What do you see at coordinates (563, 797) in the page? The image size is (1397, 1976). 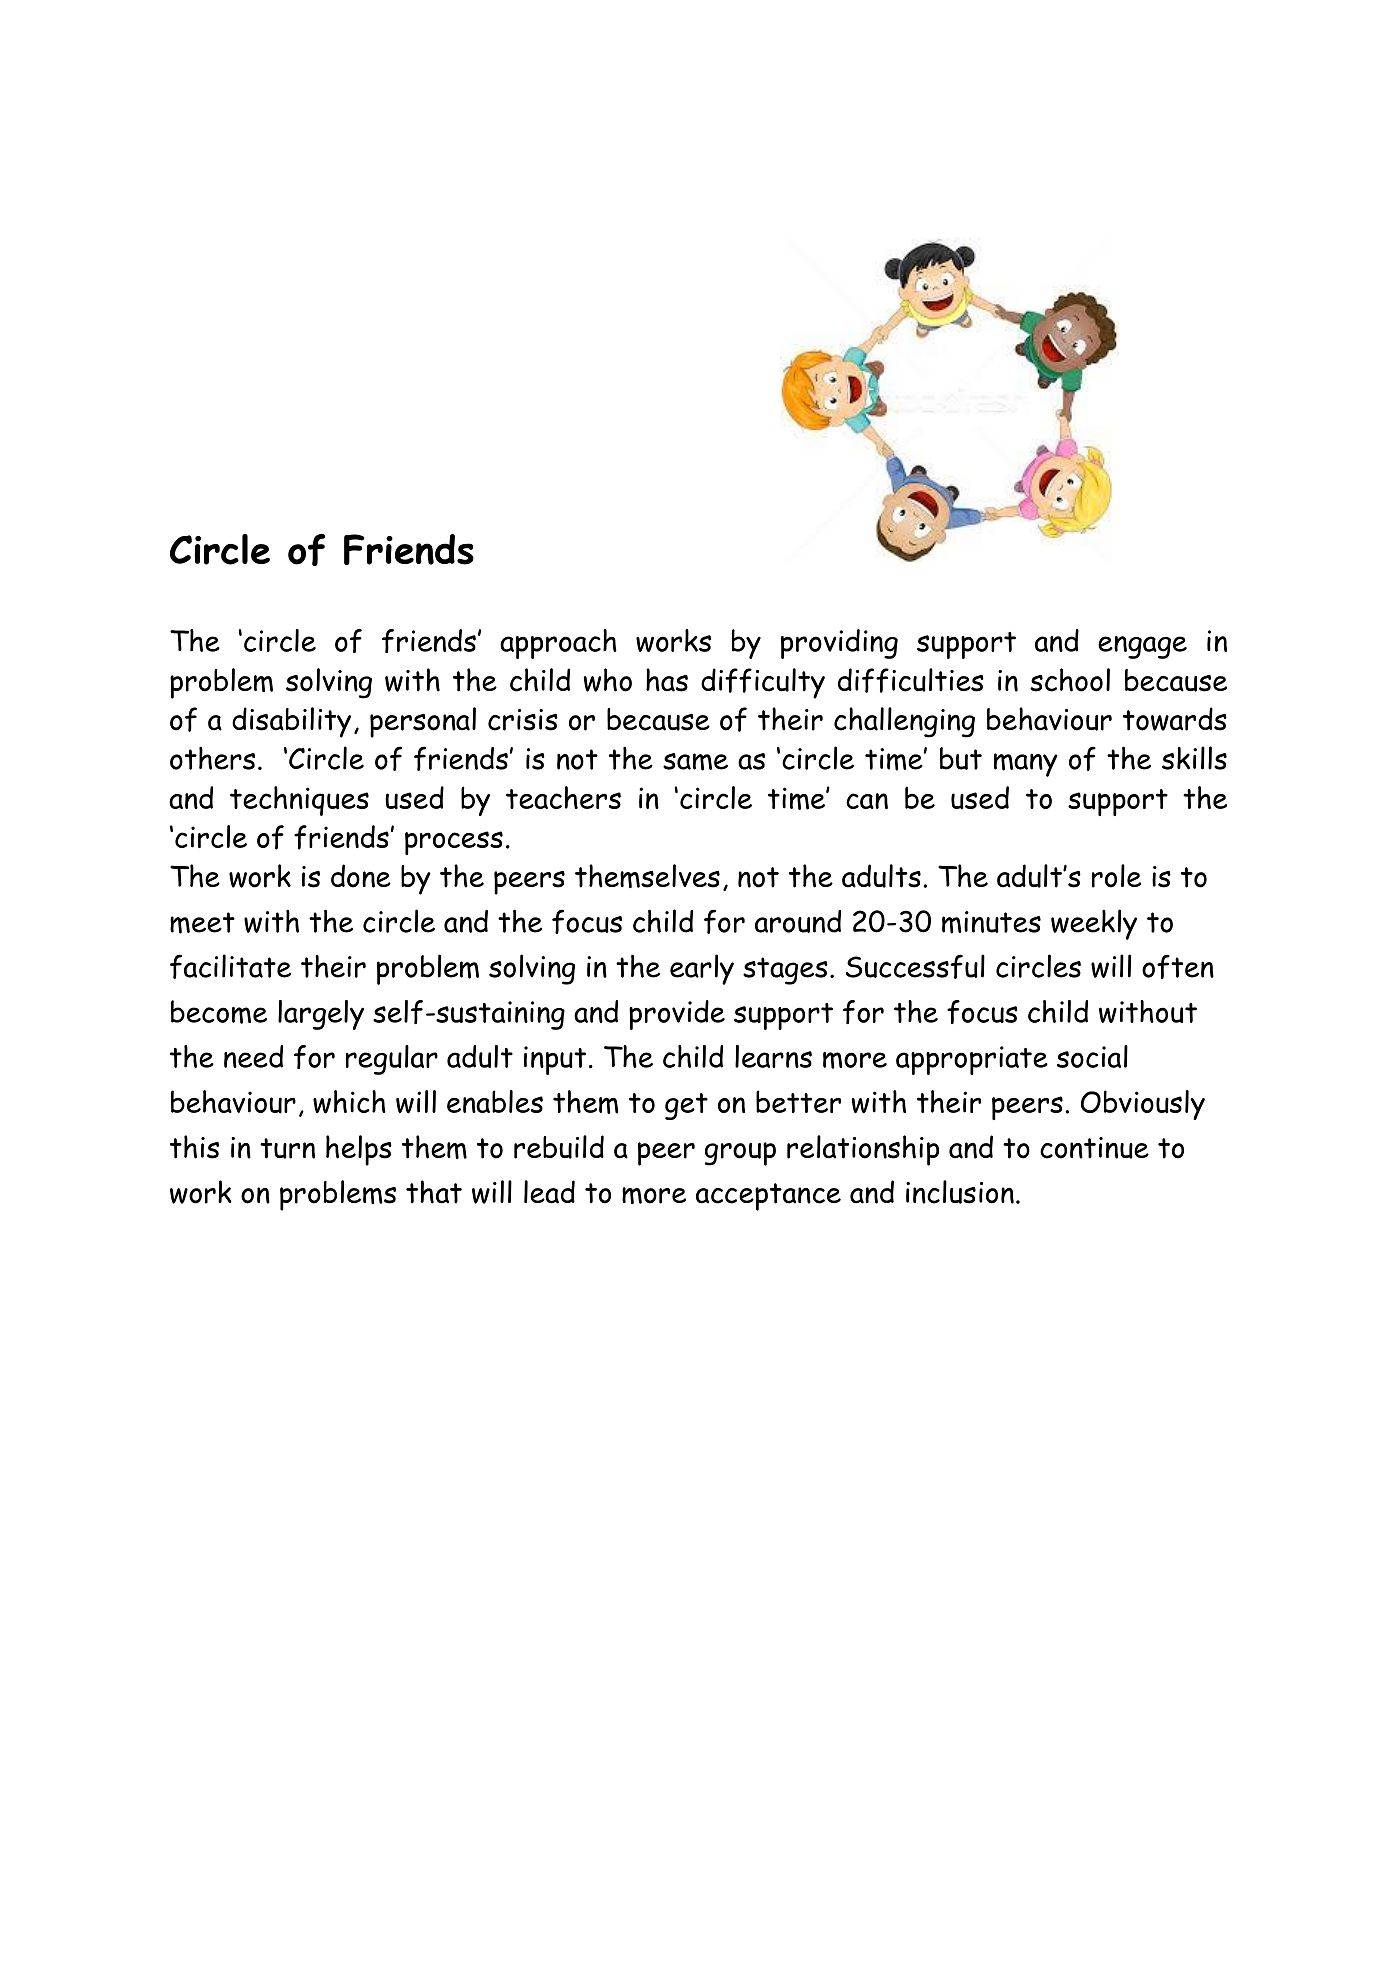 I see `teachers` at bounding box center [563, 797].
